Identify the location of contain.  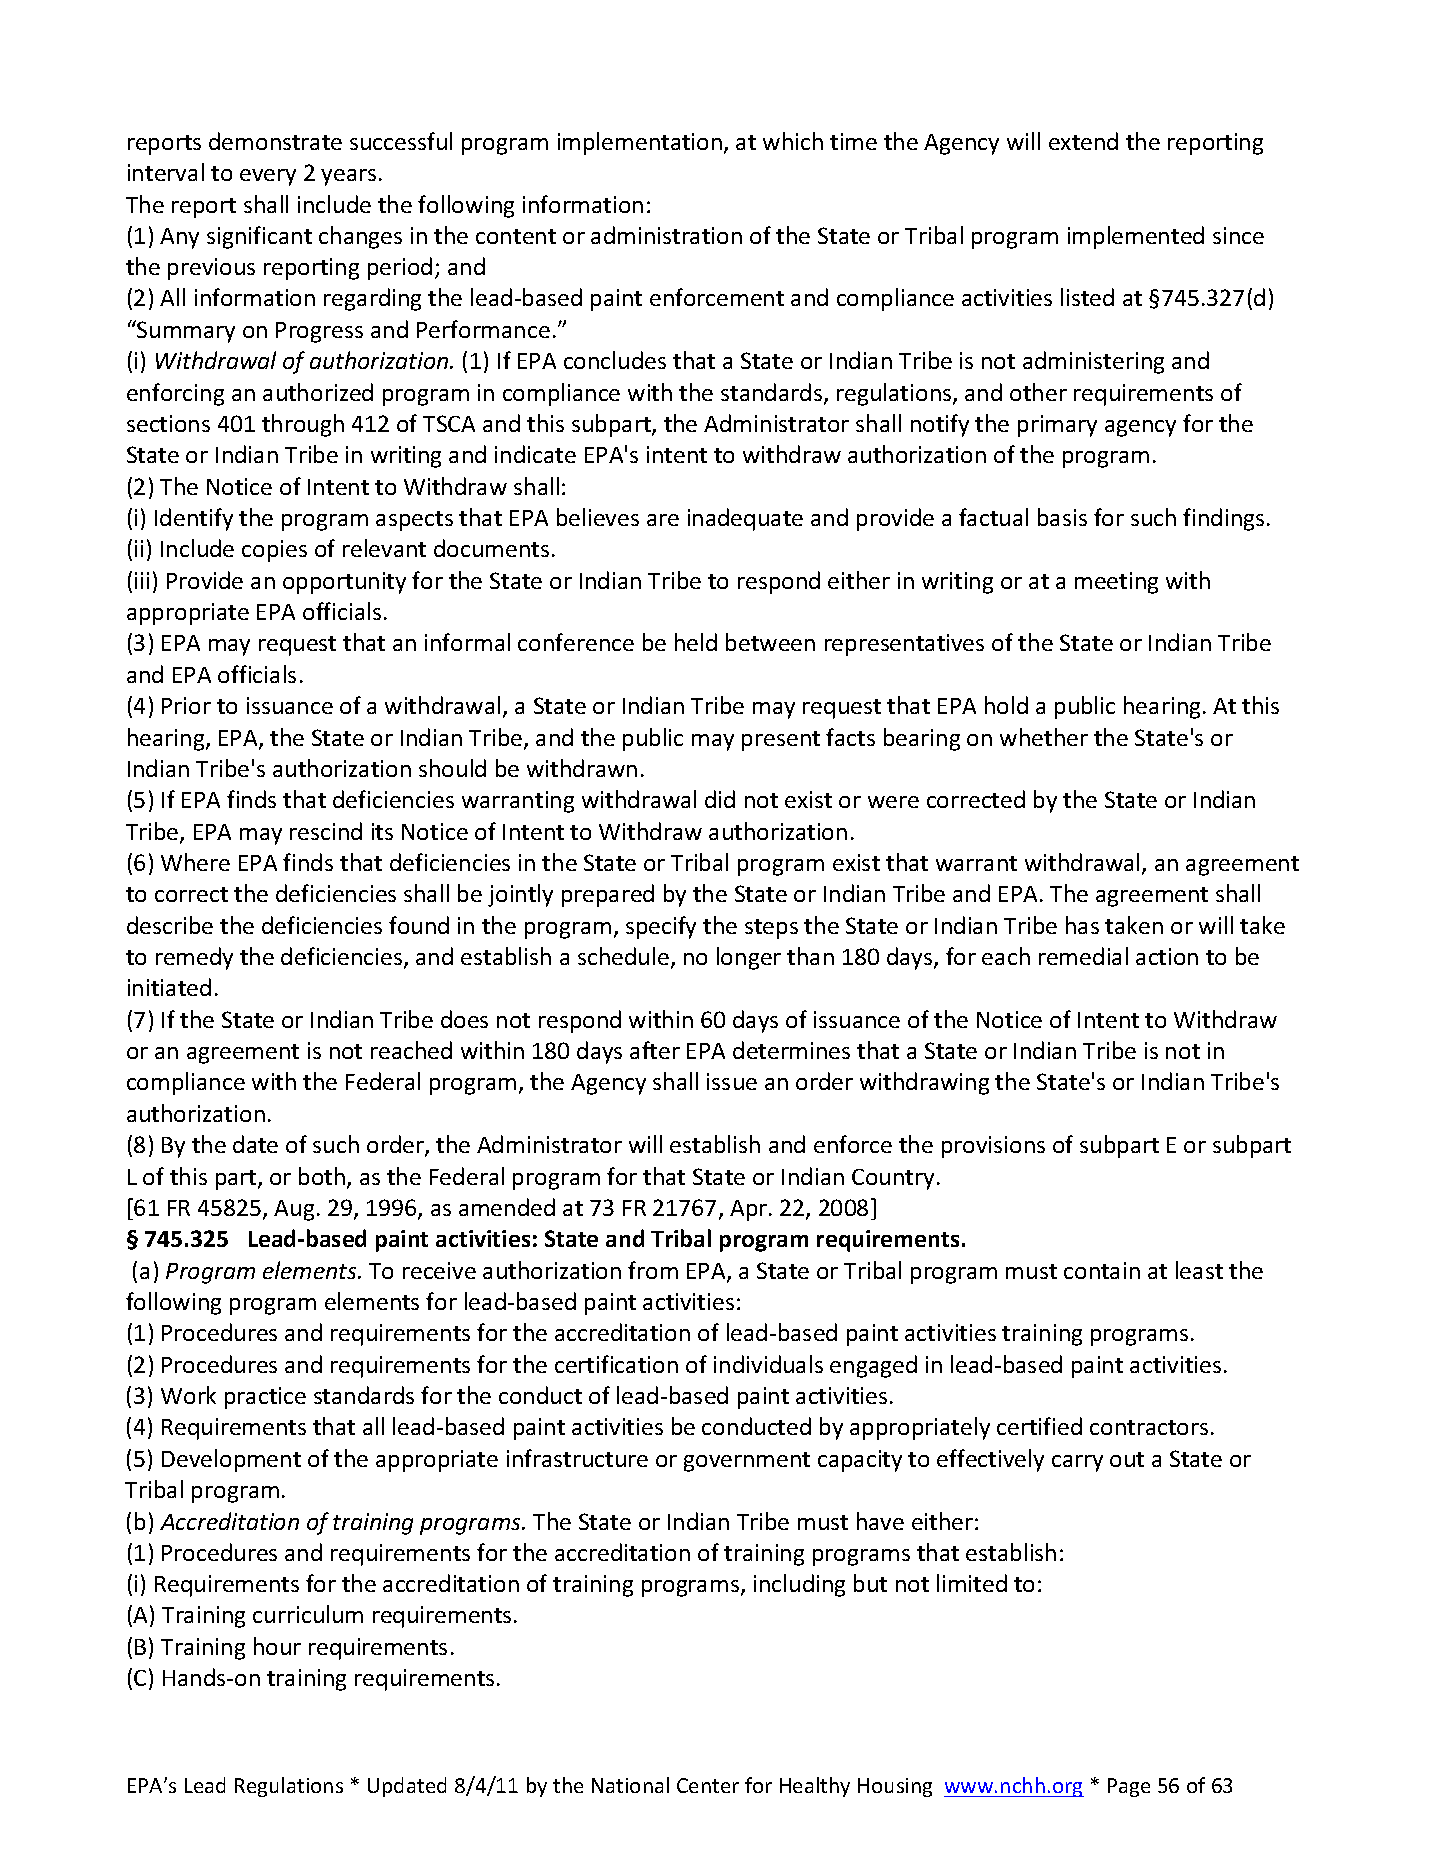
(1102, 1270).
